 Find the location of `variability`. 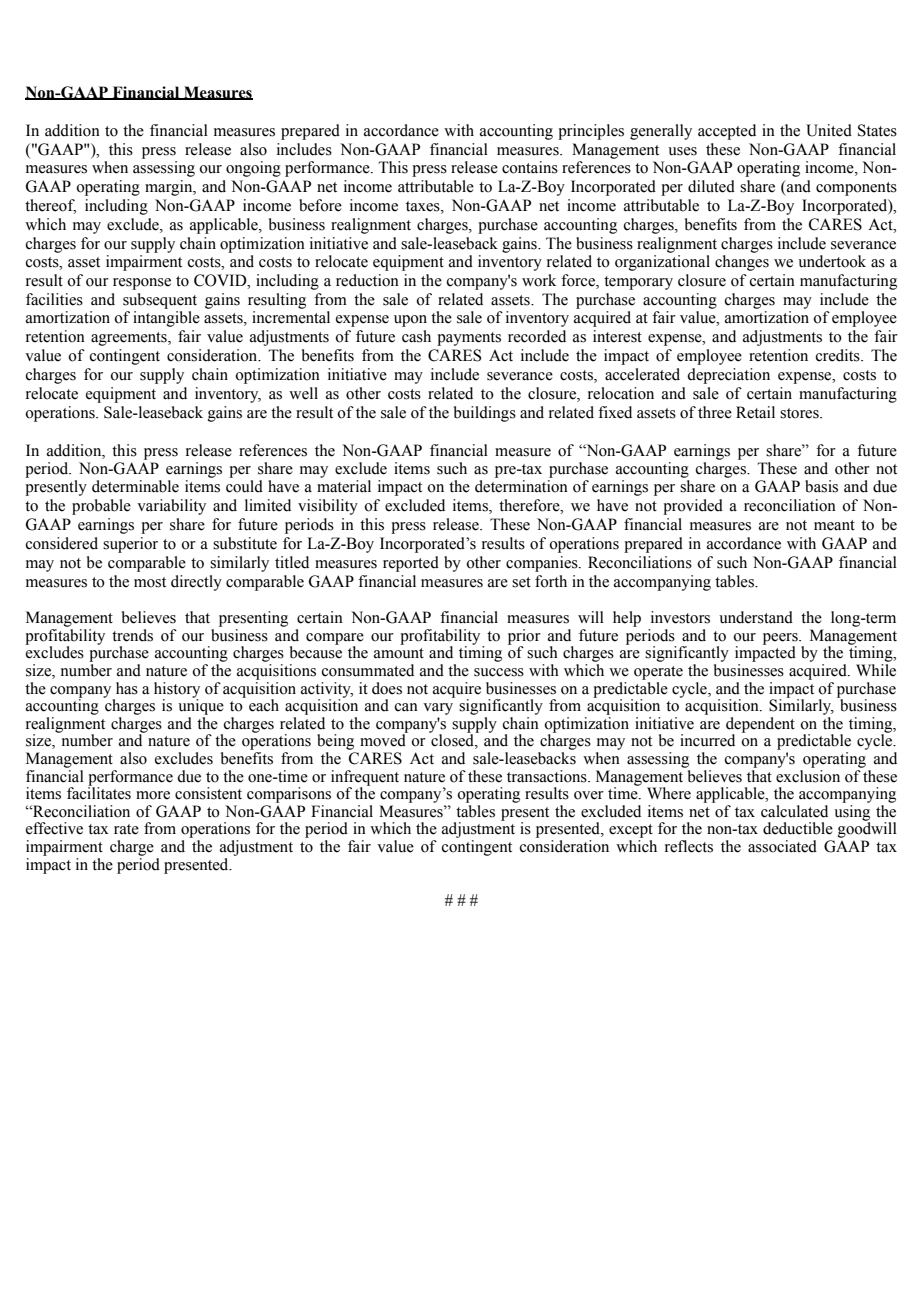

variability is located at coordinates (171, 507).
